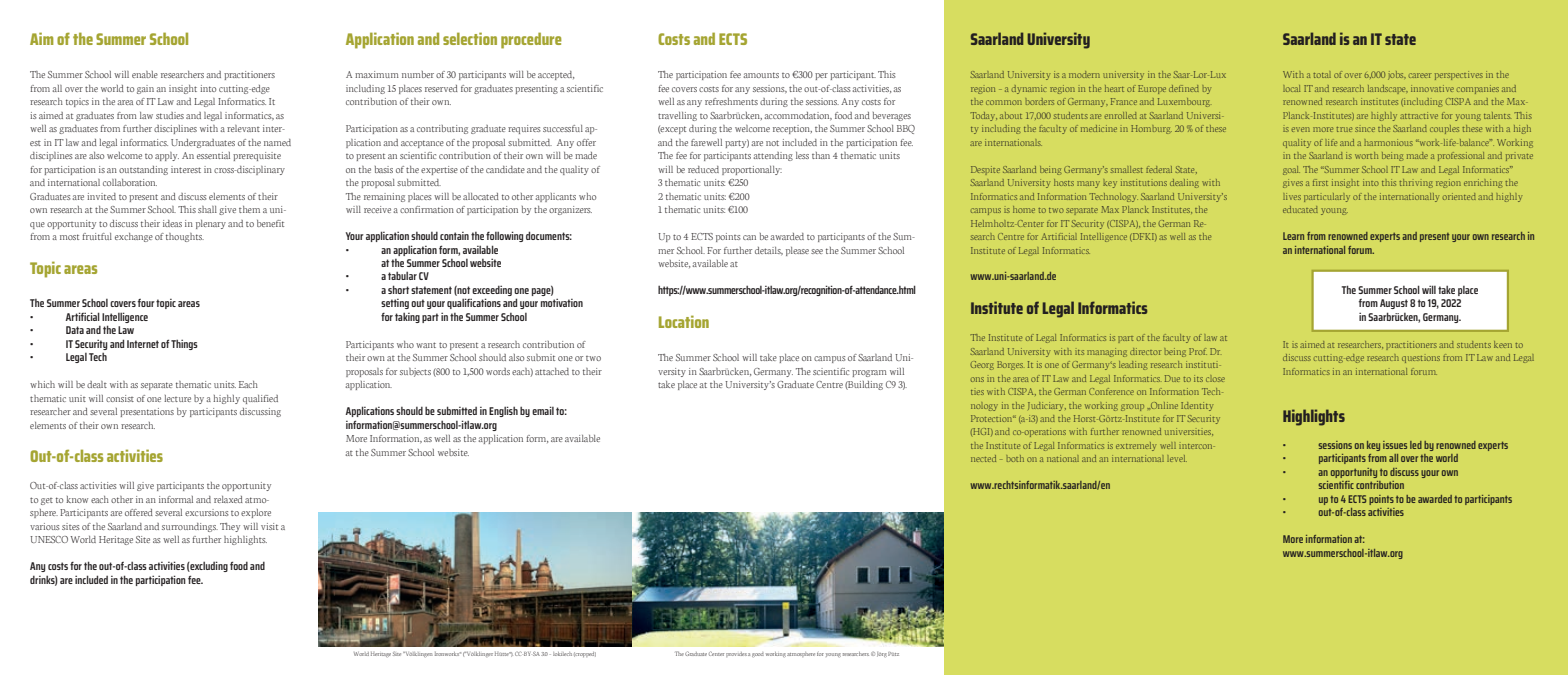 This page has height=675, width=1568. What do you see at coordinates (1395, 445) in the page?
I see `issues` at bounding box center [1395, 445].
